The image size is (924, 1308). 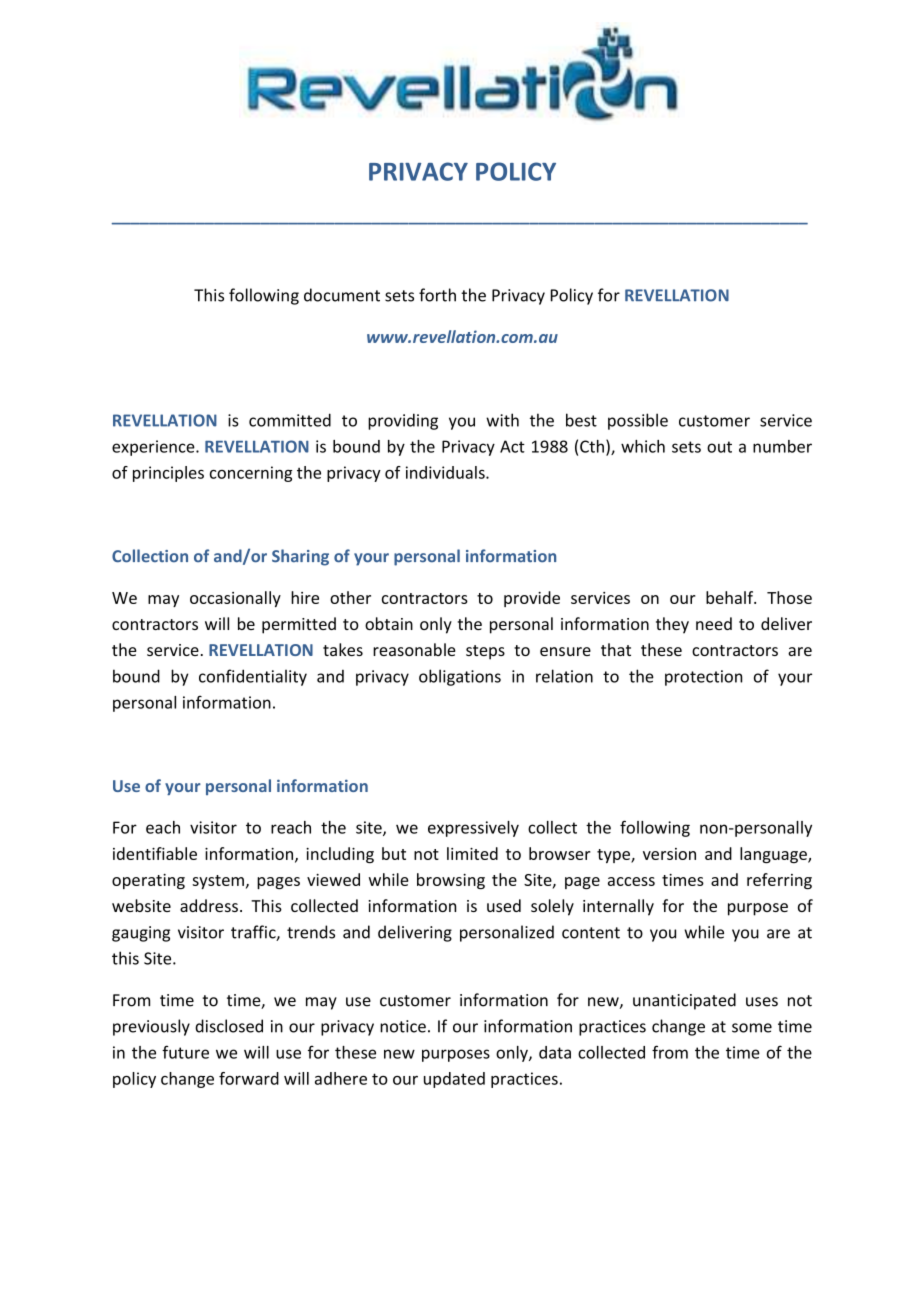 I want to click on possible, so click(x=638, y=421).
